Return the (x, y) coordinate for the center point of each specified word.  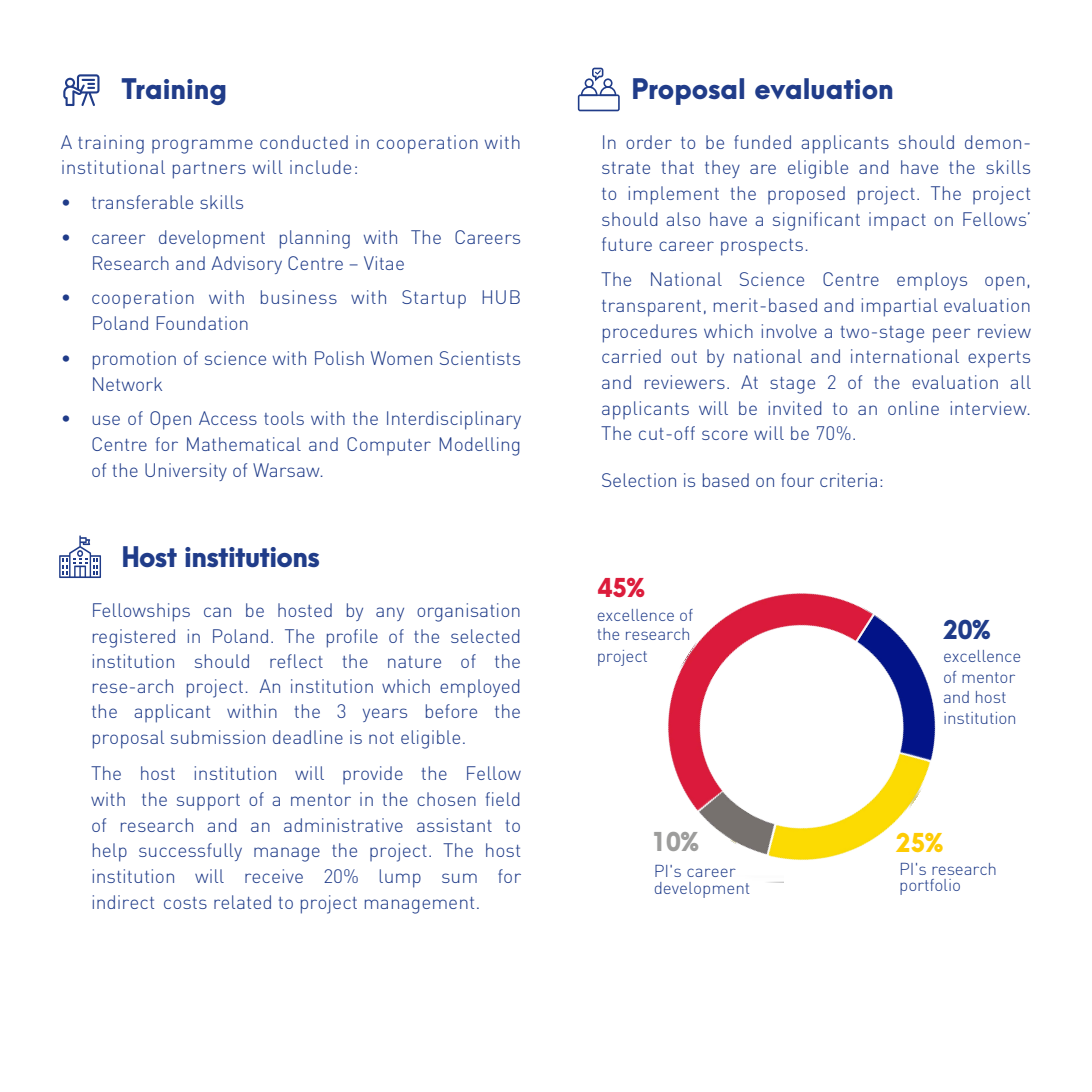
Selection (639, 480)
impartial (900, 307)
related (242, 902)
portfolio (930, 887)
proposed (806, 195)
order (649, 142)
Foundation (202, 323)
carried (631, 356)
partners (209, 170)
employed (480, 688)
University (186, 472)
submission (218, 737)
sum (459, 878)
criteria (848, 480)
